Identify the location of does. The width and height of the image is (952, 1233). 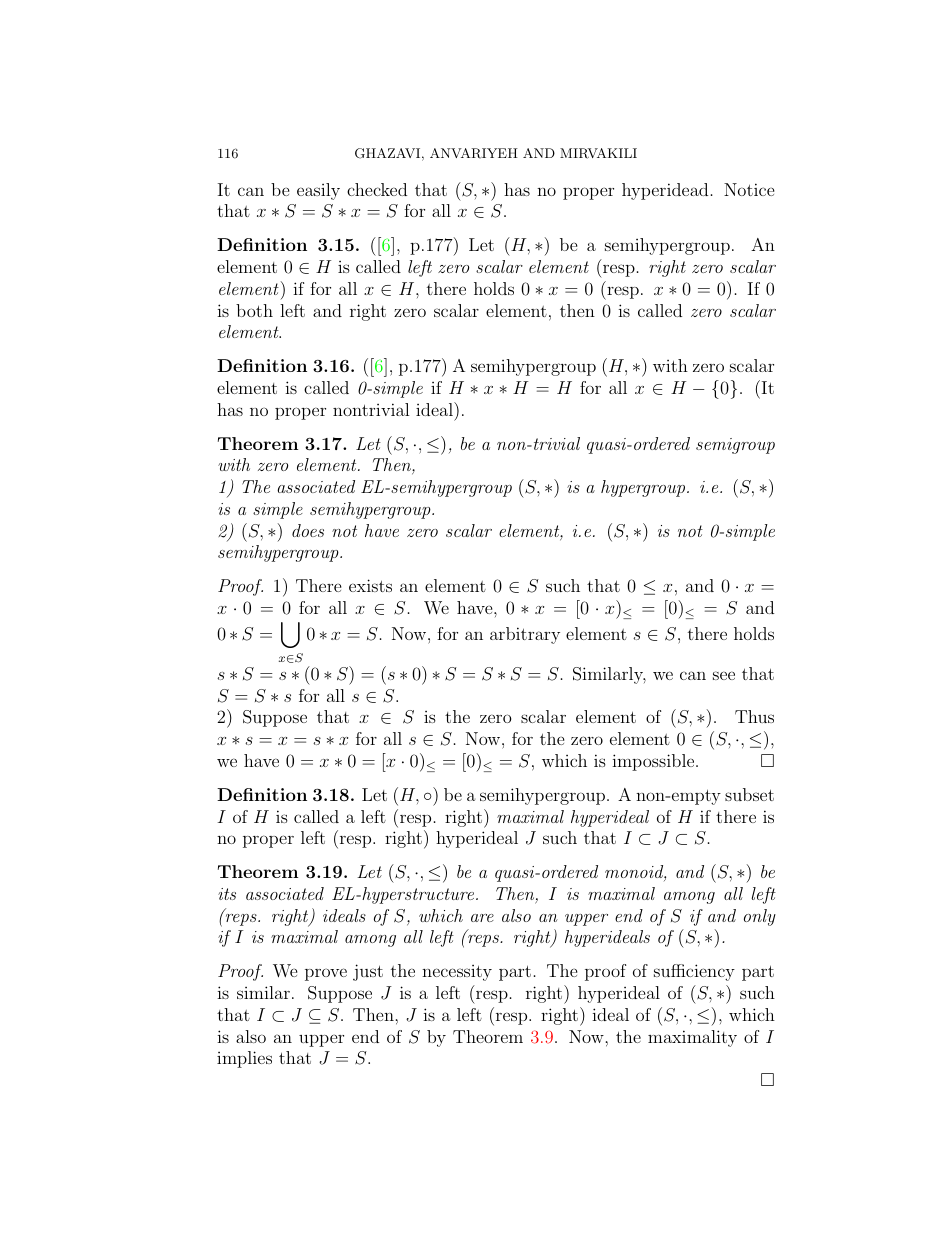
(308, 530).
